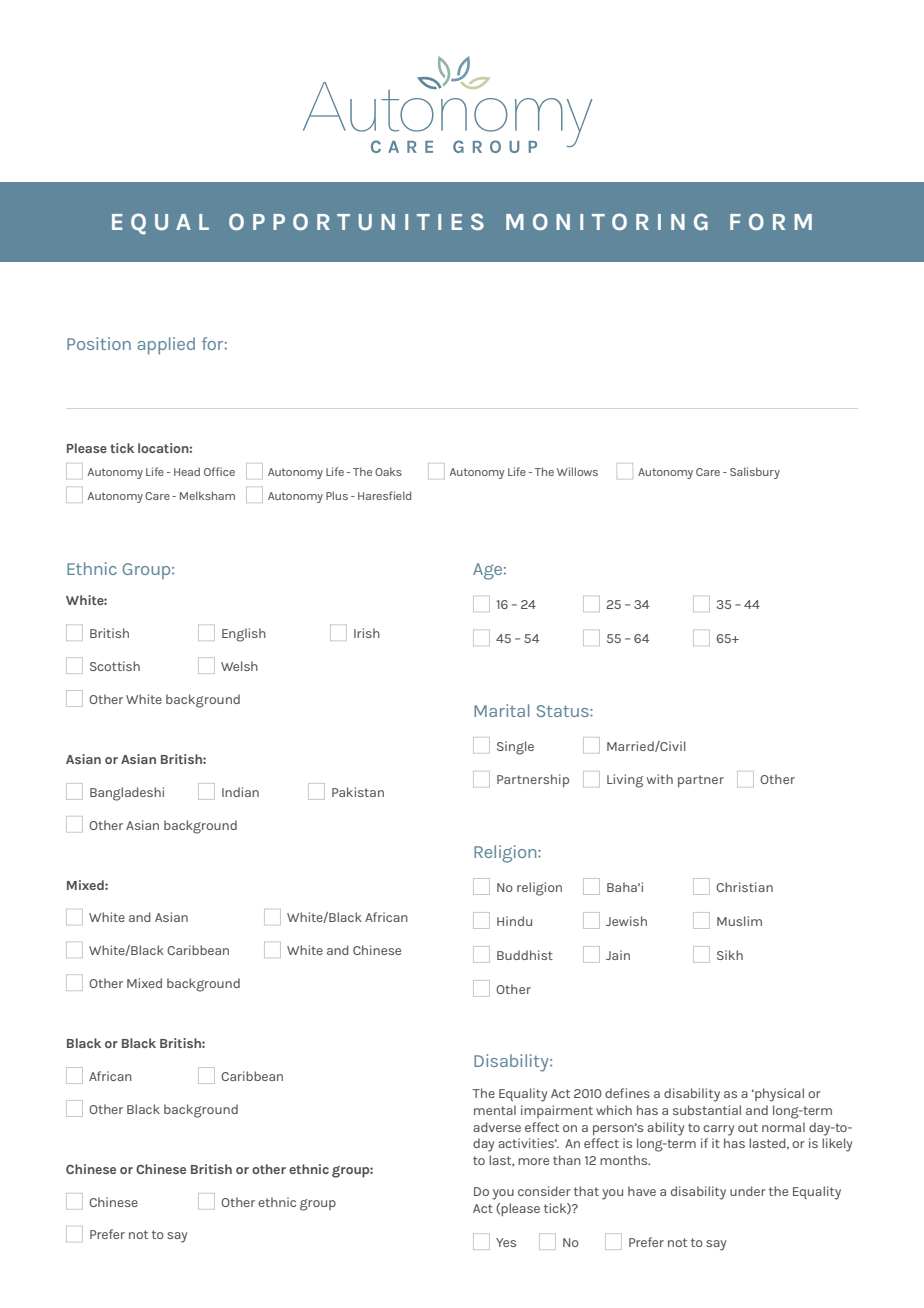 The height and width of the screenshot is (1308, 924). Describe the element at coordinates (166, 346) in the screenshot. I see `applied` at that location.
